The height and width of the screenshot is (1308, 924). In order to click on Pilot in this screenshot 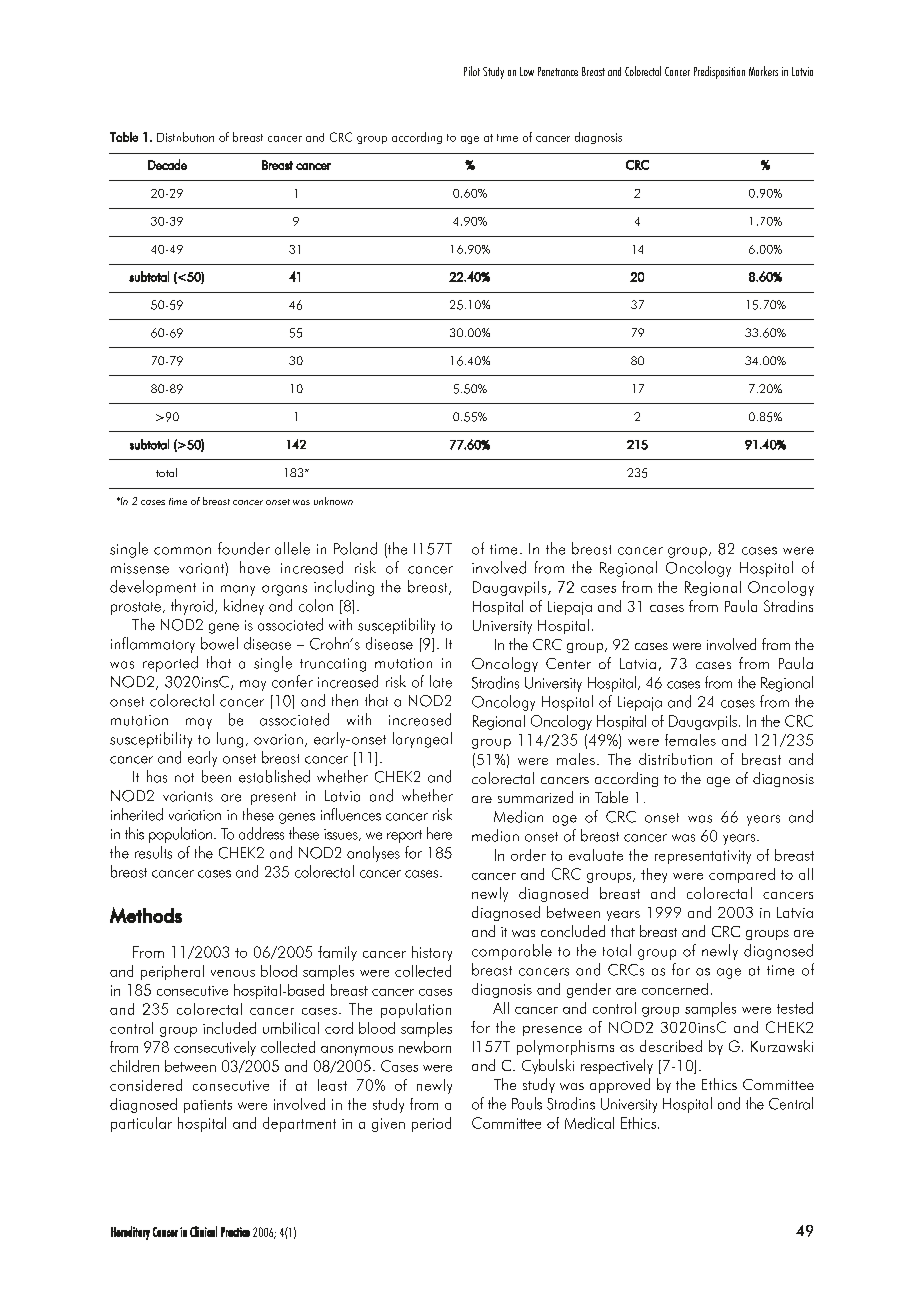, I will do `click(472, 71)`.
